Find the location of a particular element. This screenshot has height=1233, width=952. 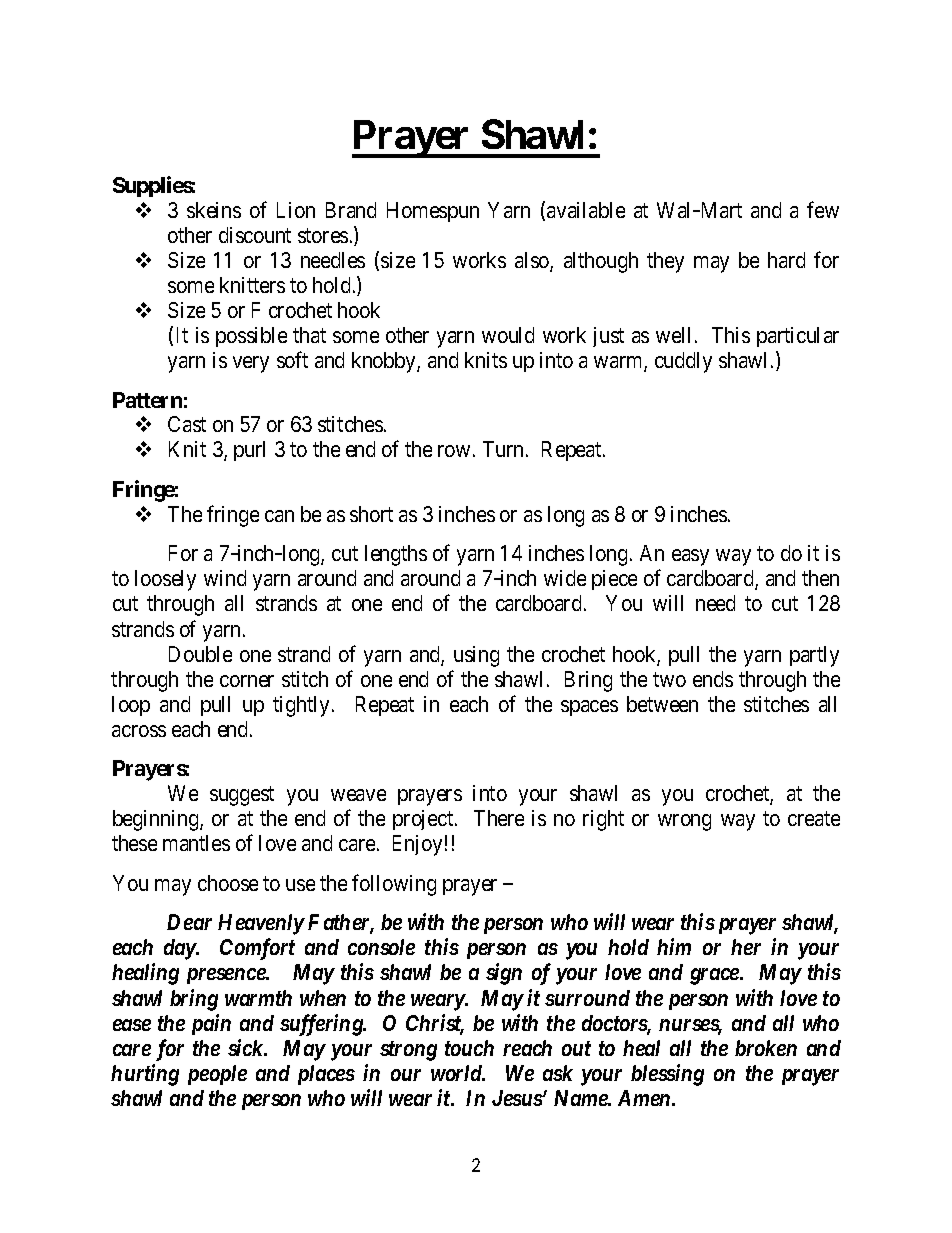

using is located at coordinates (476, 656).
